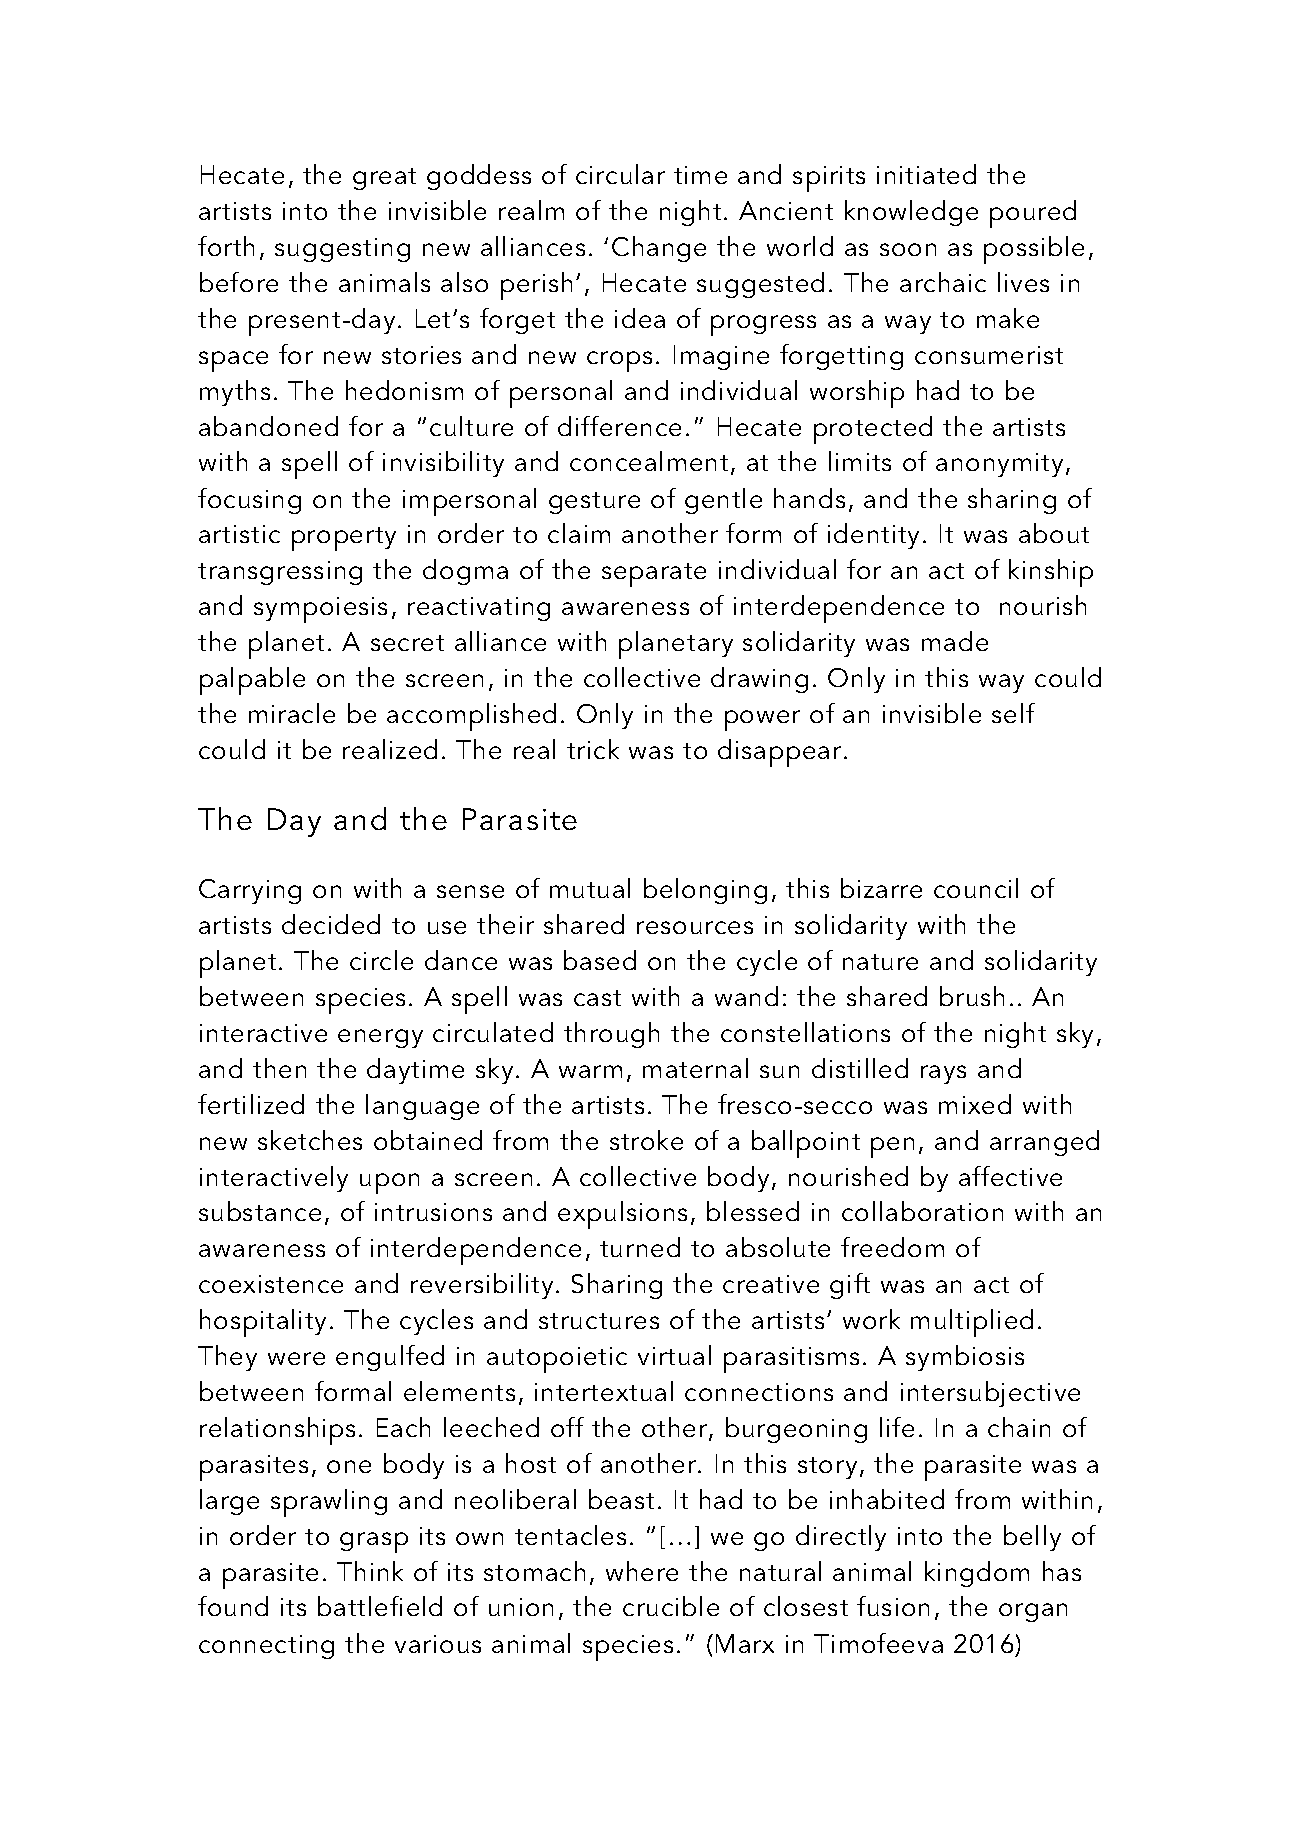 The height and width of the document is (1845, 1305). I want to click on crucible, so click(671, 1606).
